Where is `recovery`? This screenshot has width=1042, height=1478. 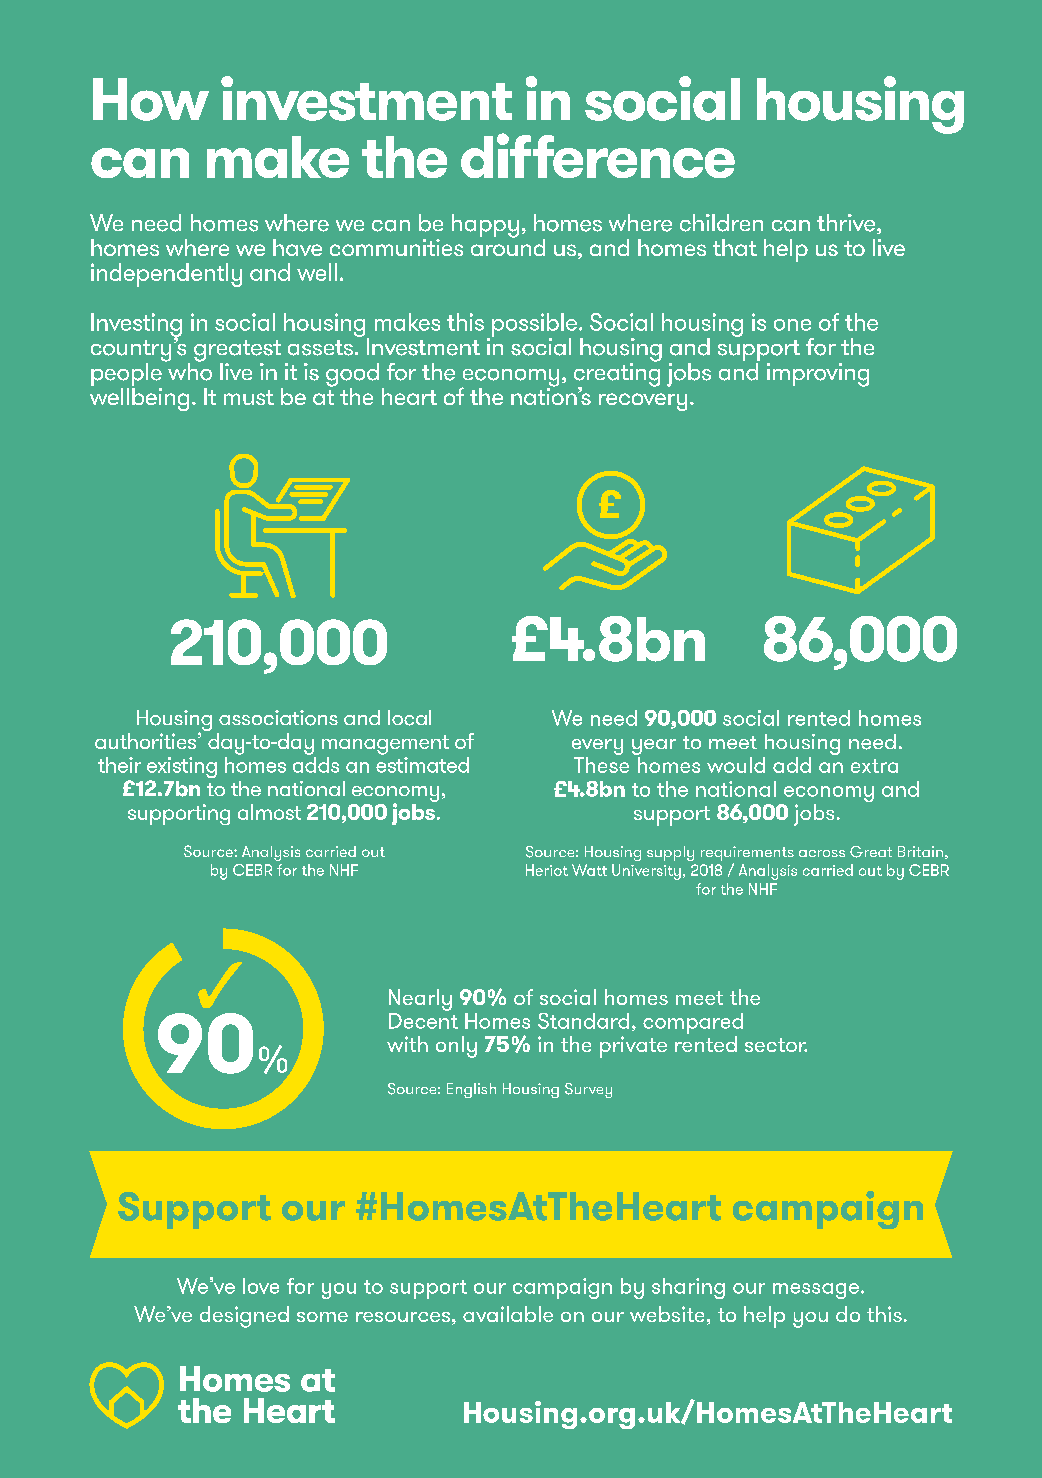
recovery is located at coordinates (643, 402).
